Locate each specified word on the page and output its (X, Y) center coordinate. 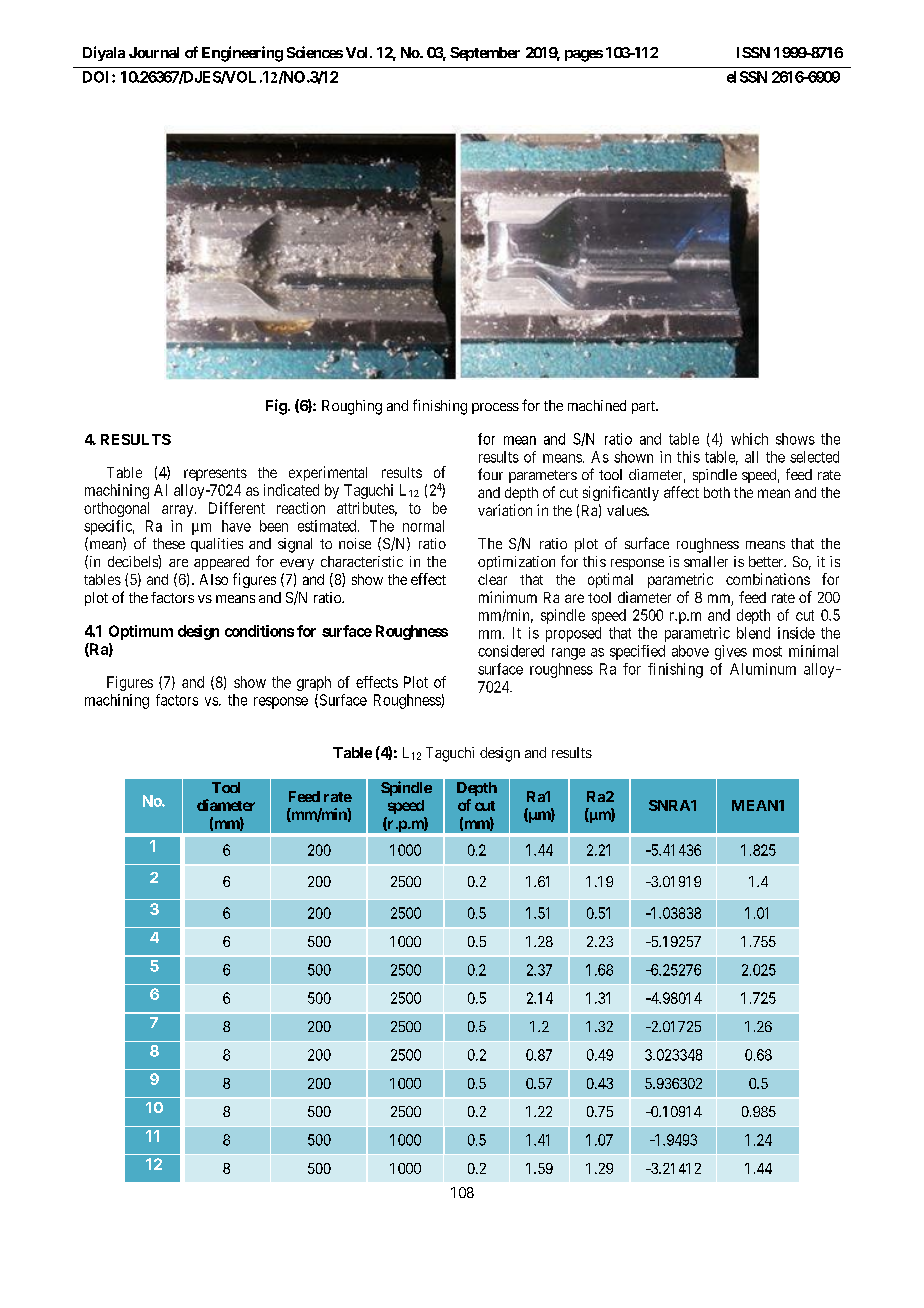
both (717, 492)
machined (597, 405)
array (179, 511)
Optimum (141, 632)
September (485, 54)
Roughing (352, 407)
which (749, 439)
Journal (154, 52)
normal (423, 526)
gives (731, 652)
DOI (98, 77)
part (644, 407)
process (495, 408)
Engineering (242, 54)
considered (511, 651)
